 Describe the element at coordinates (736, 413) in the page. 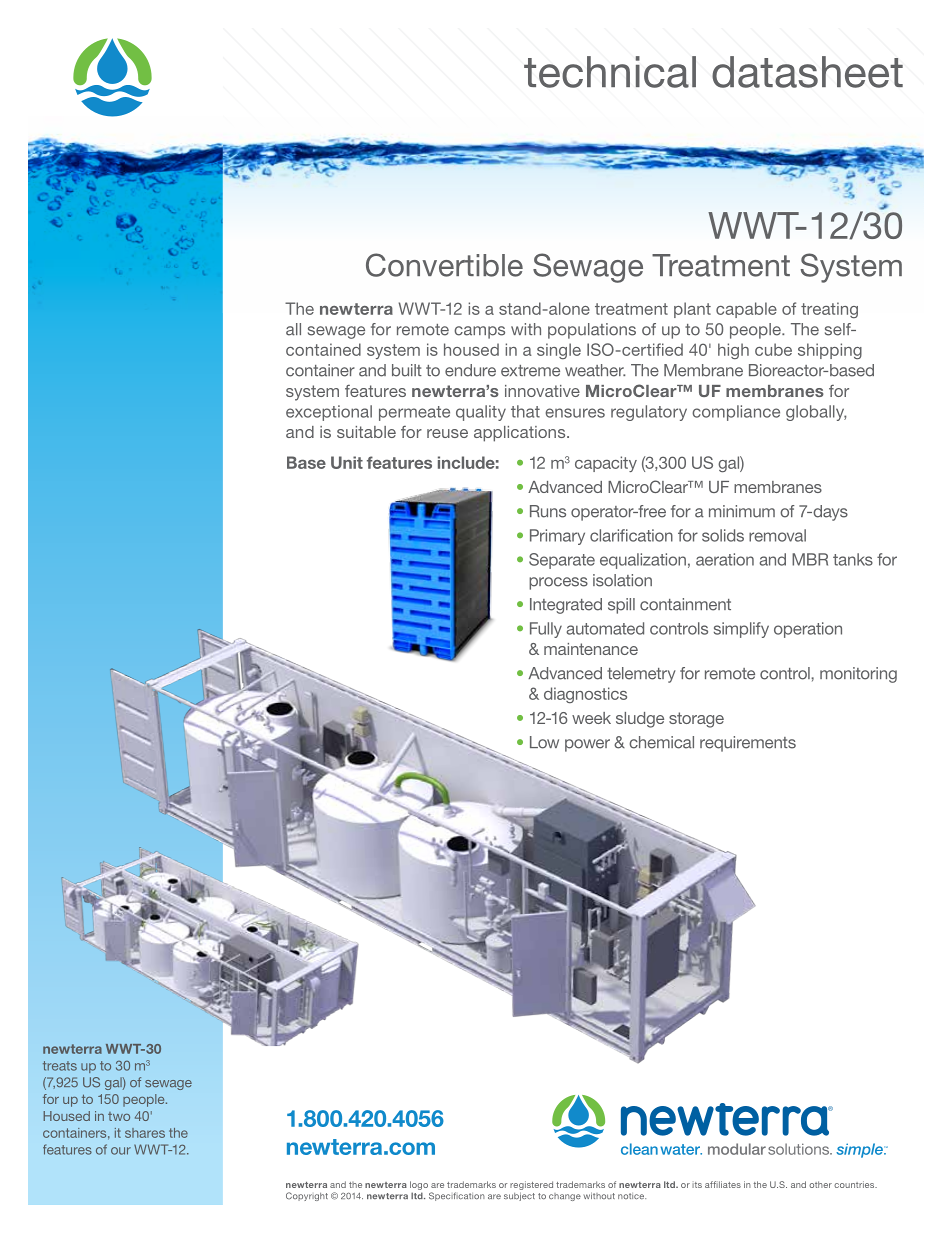

I see `compliance` at that location.
